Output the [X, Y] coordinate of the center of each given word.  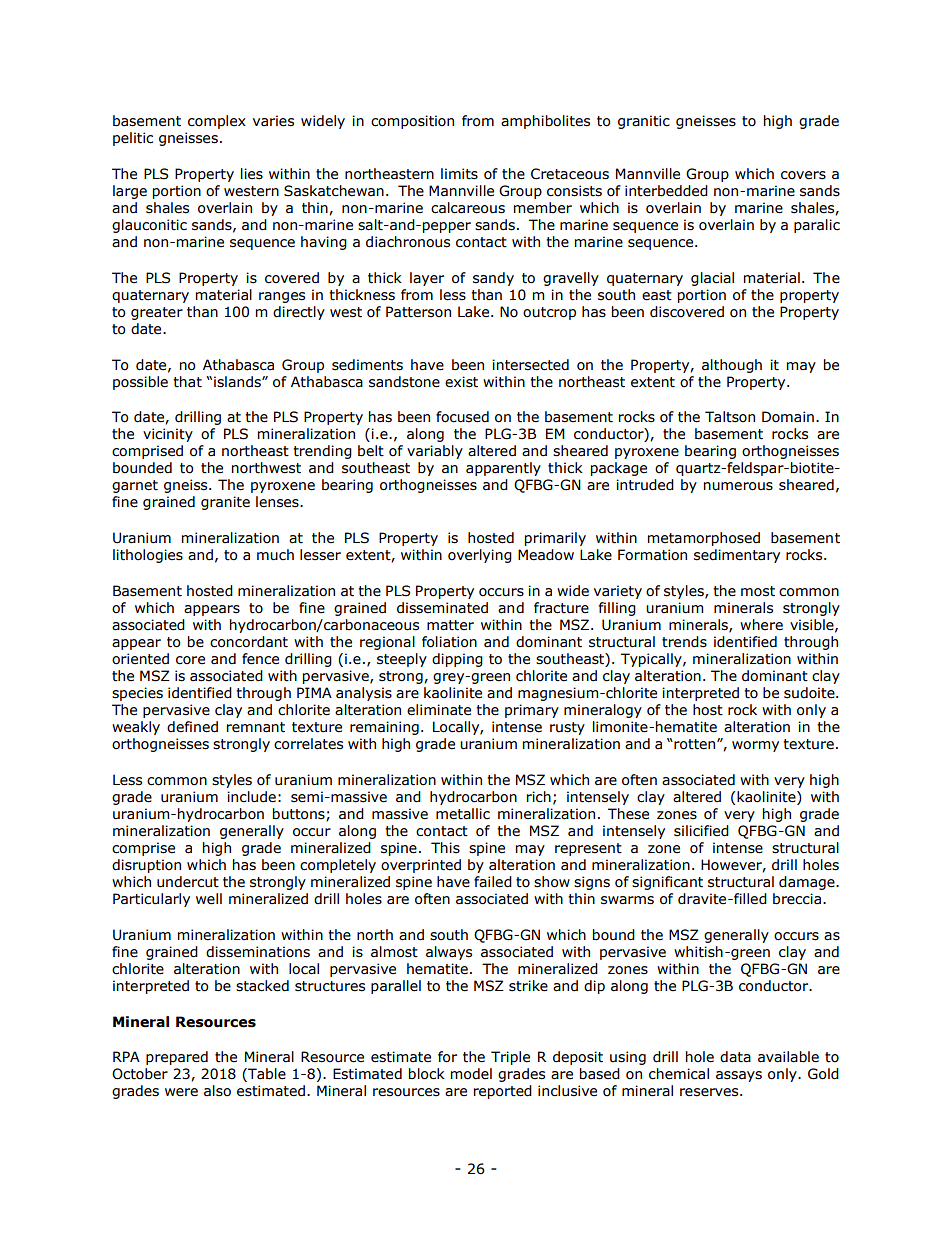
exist [461, 382]
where [761, 625]
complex [217, 122]
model [471, 1074]
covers [803, 175]
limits [459, 174]
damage [808, 883]
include [251, 797]
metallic [463, 814]
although [732, 366]
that [187, 382]
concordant [249, 642]
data [735, 1057]
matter [450, 625]
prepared [177, 1058]
